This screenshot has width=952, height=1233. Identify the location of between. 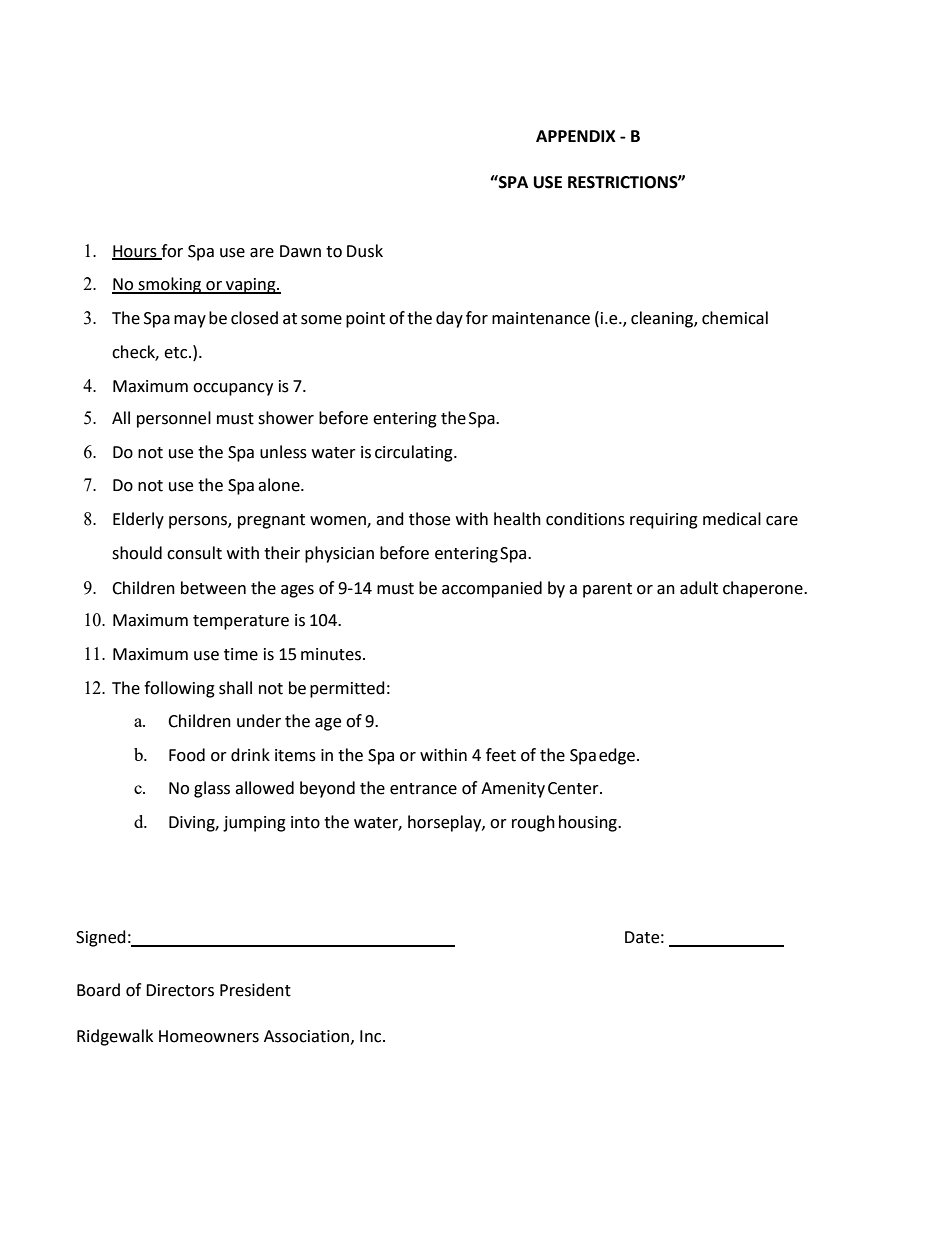
(213, 588).
